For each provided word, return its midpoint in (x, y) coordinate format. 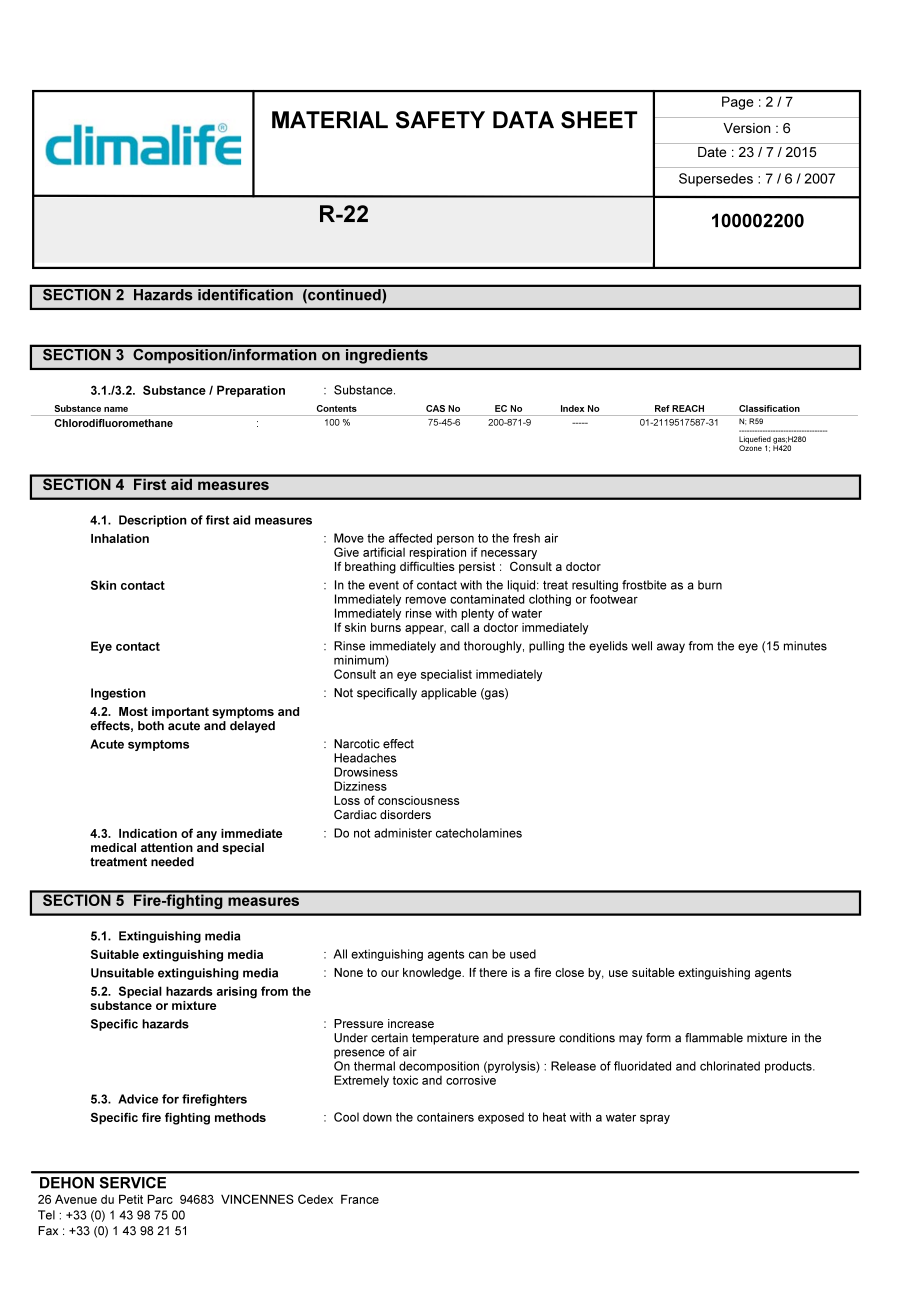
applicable (449, 694)
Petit (131, 1199)
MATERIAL (330, 119)
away (671, 648)
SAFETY (440, 120)
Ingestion (118, 694)
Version (747, 128)
